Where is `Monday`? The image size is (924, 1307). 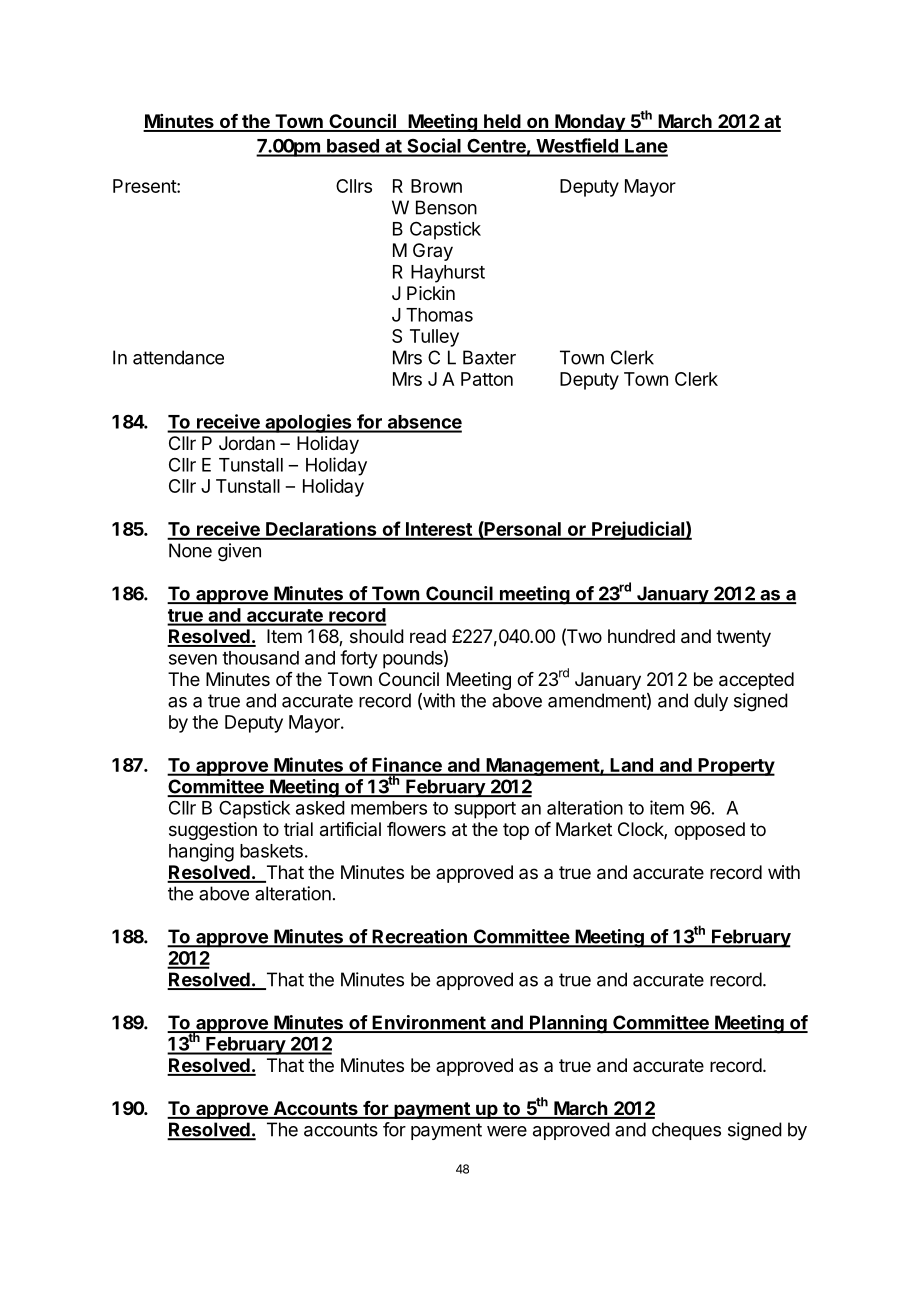
Monday is located at coordinates (590, 123).
